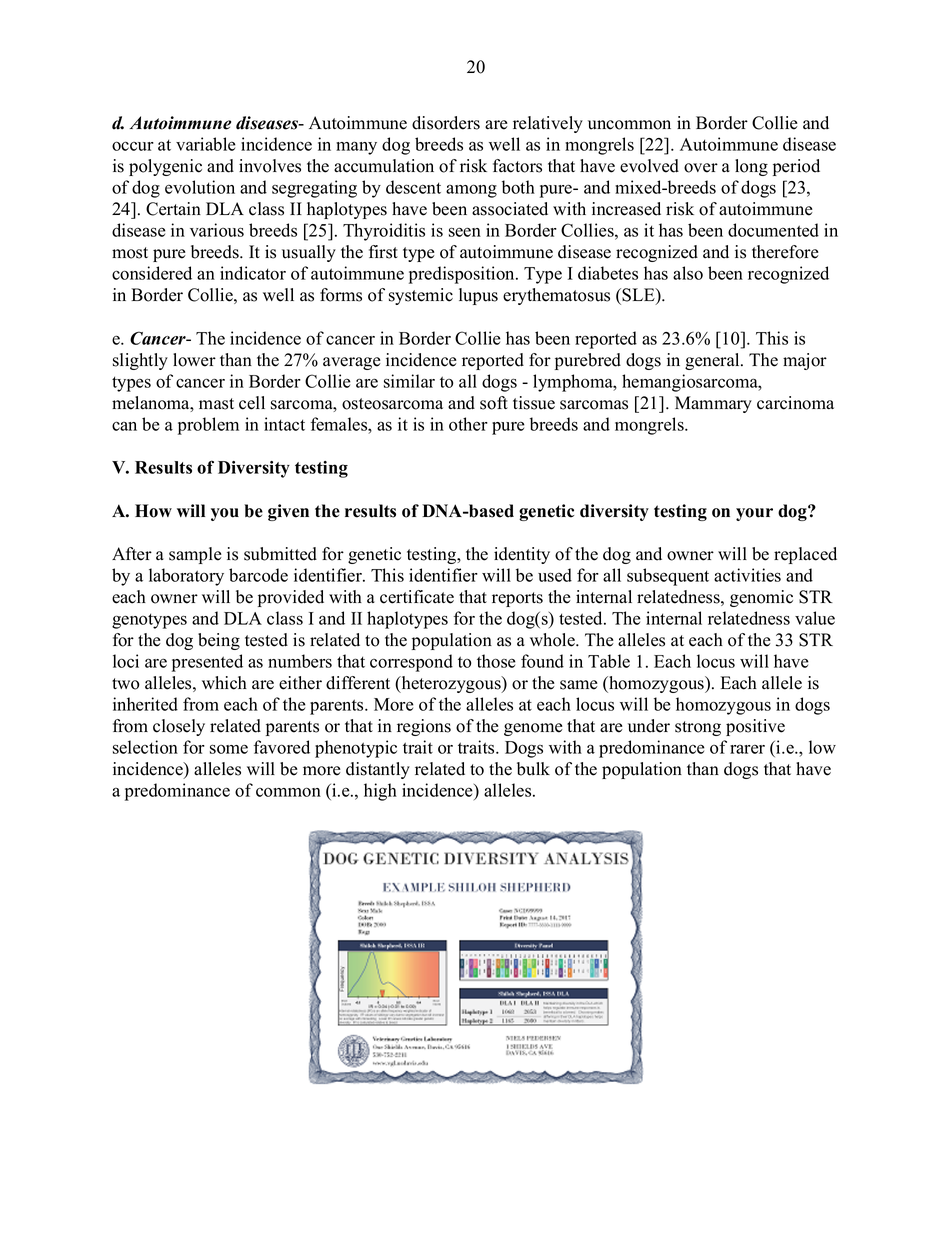 The image size is (952, 1233). Describe the element at coordinates (751, 167) in the screenshot. I see `long` at that location.
